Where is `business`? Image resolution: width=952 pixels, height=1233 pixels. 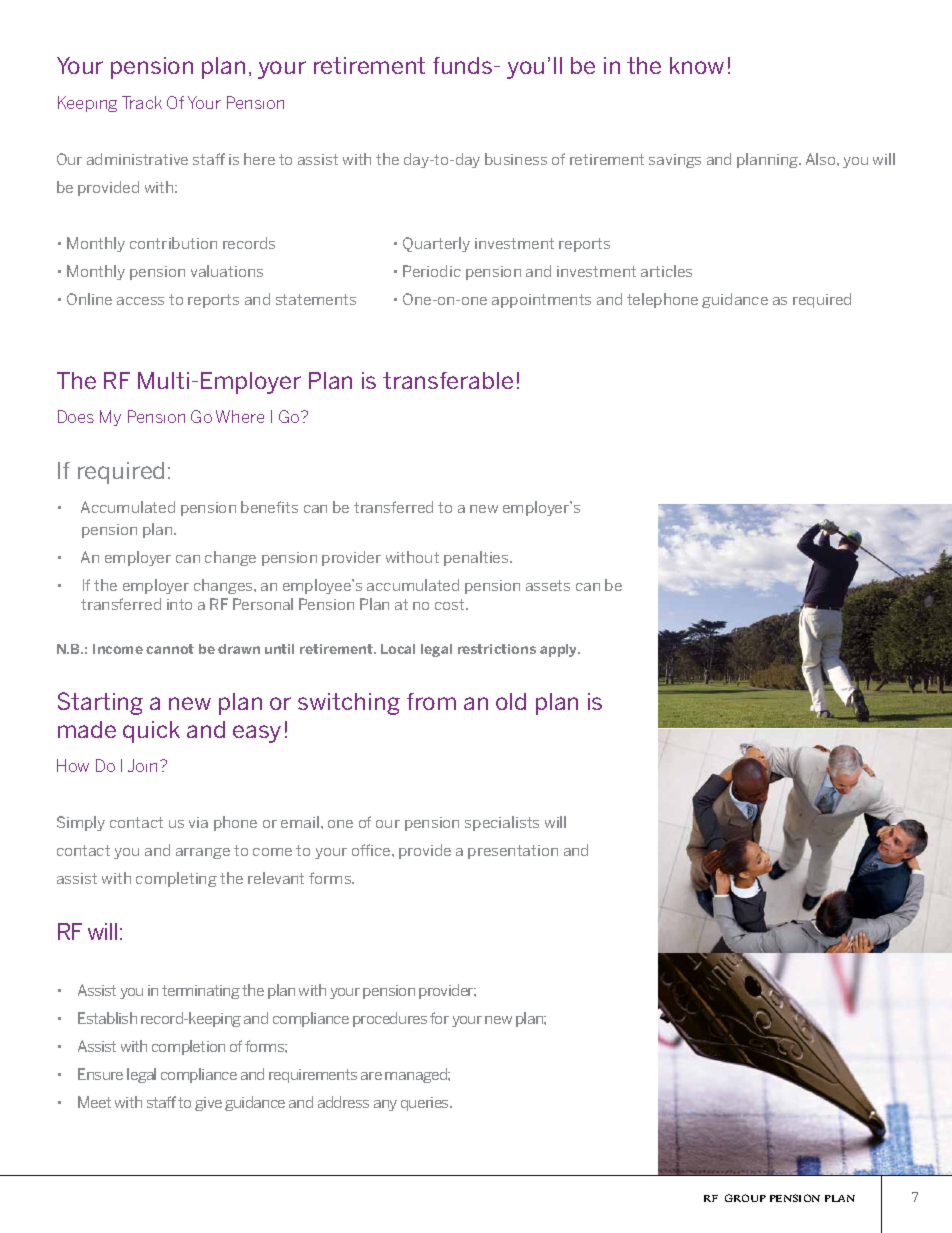
business is located at coordinates (516, 159).
